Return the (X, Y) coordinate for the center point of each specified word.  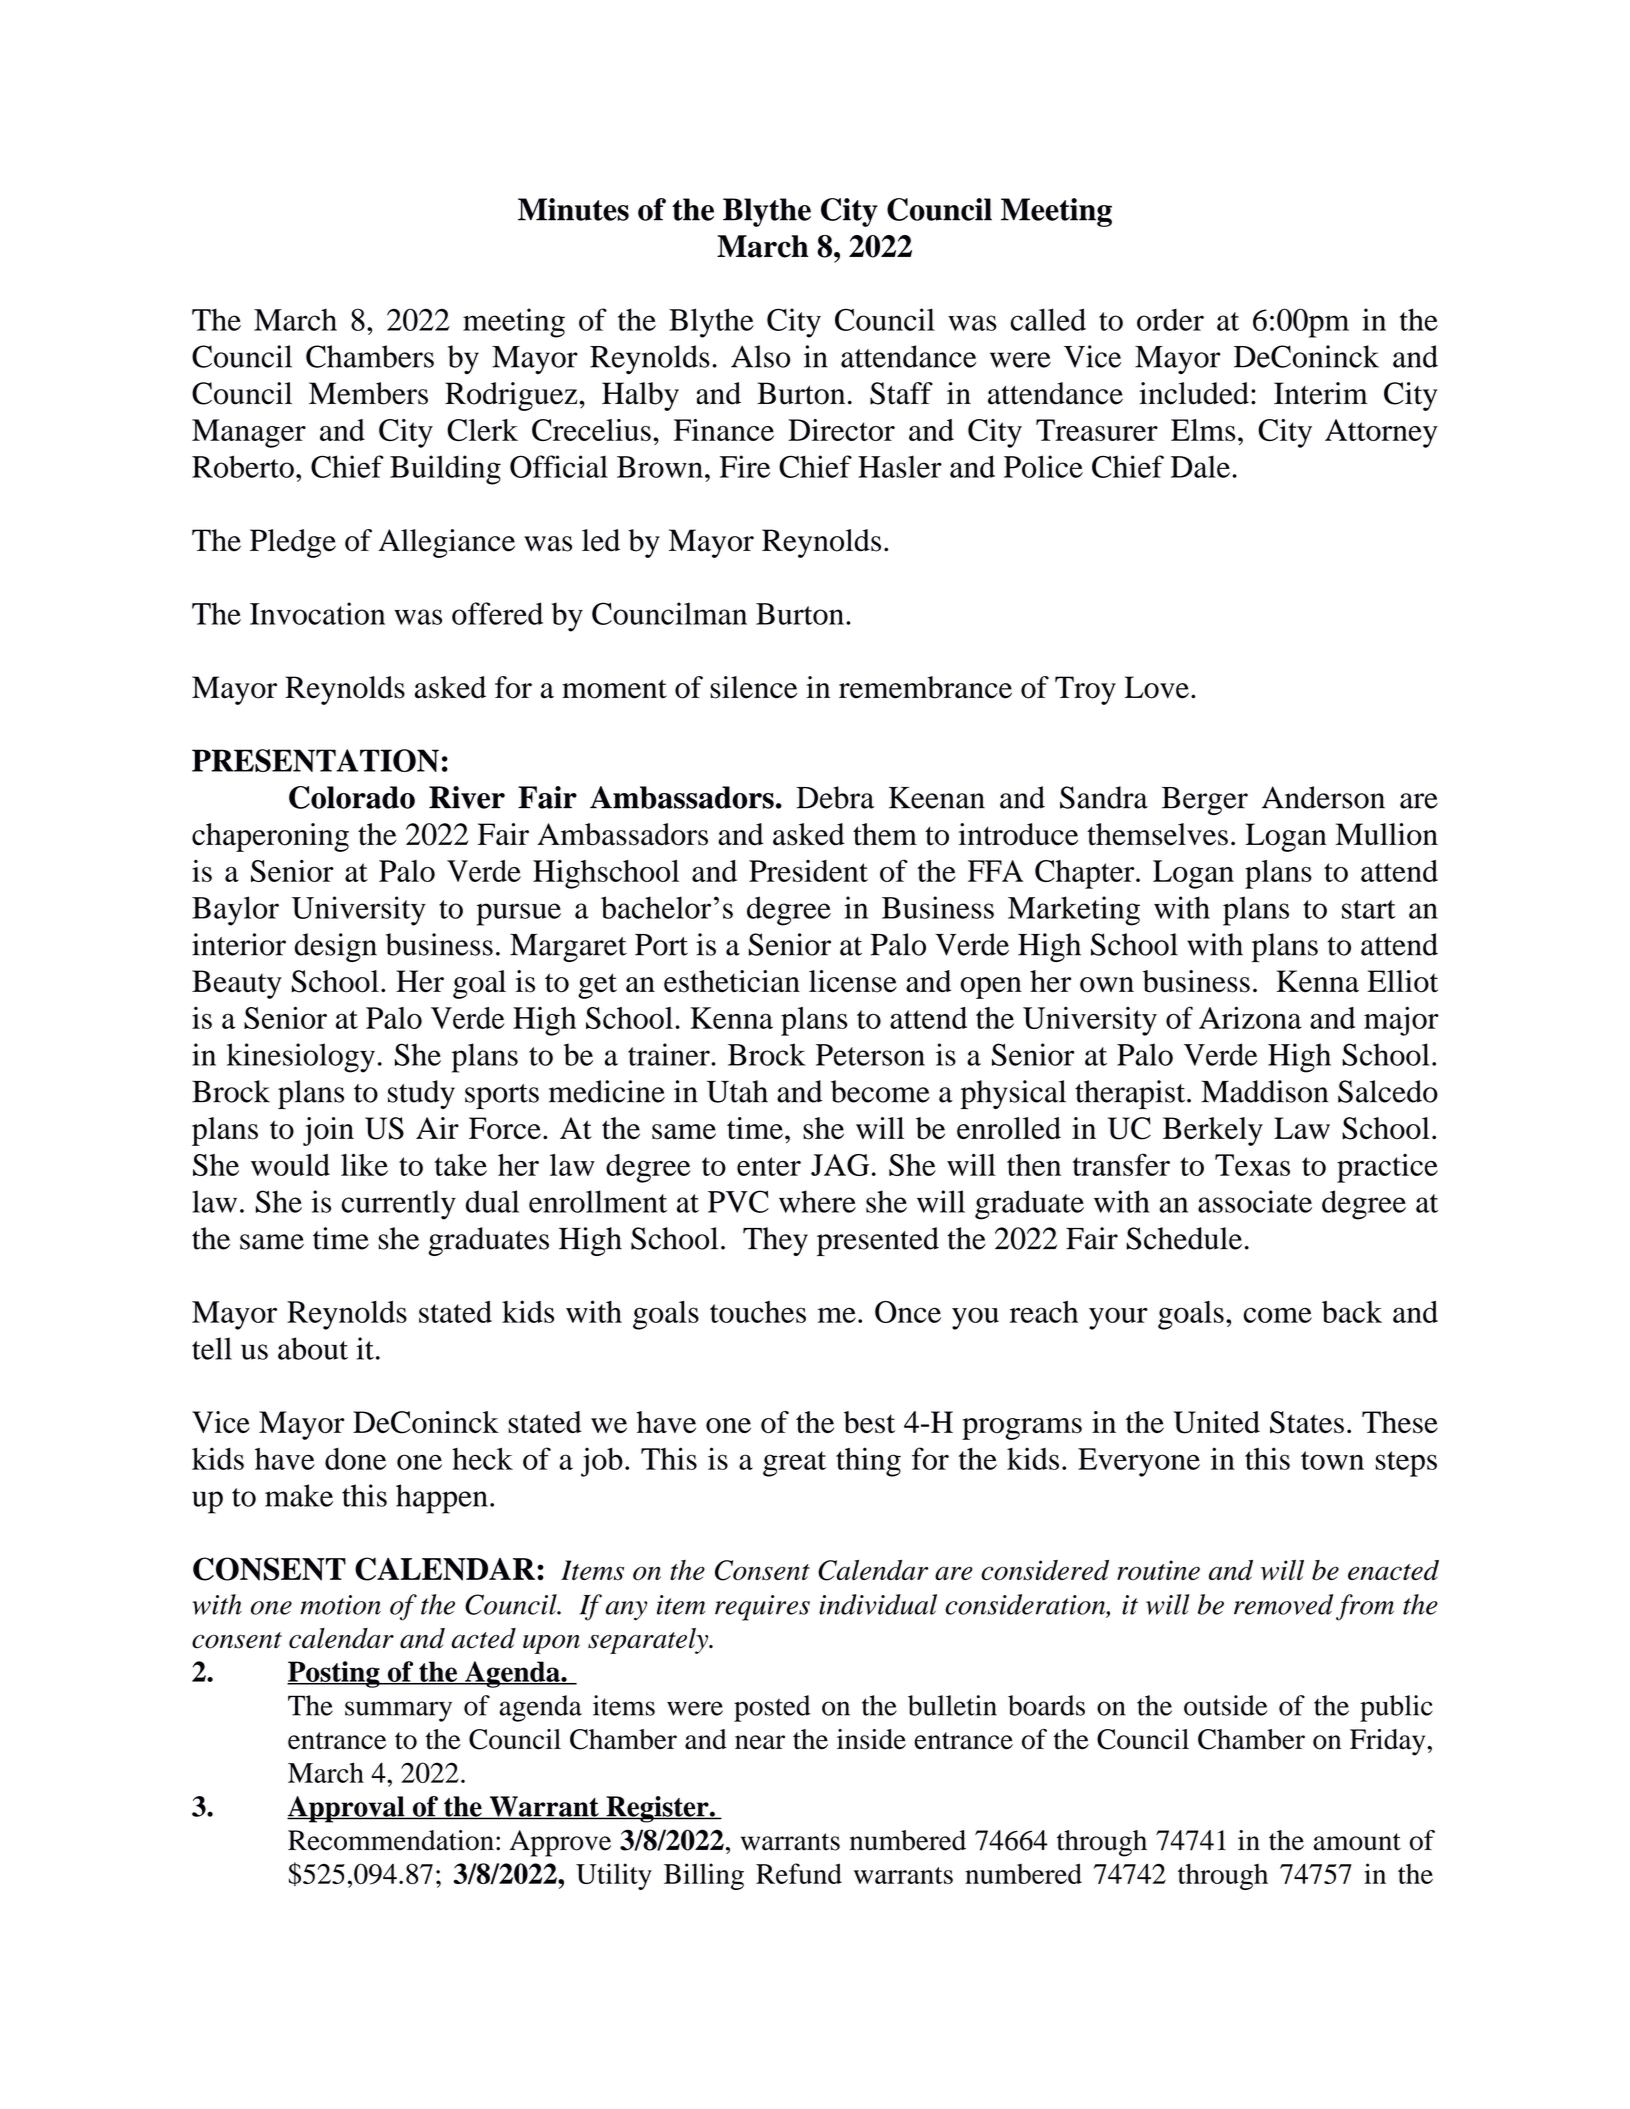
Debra (835, 797)
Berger (1205, 801)
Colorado (352, 797)
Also (760, 356)
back (1352, 1312)
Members (368, 393)
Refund (799, 1873)
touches (758, 1312)
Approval (347, 1809)
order (1170, 319)
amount (1357, 1842)
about (313, 1348)
